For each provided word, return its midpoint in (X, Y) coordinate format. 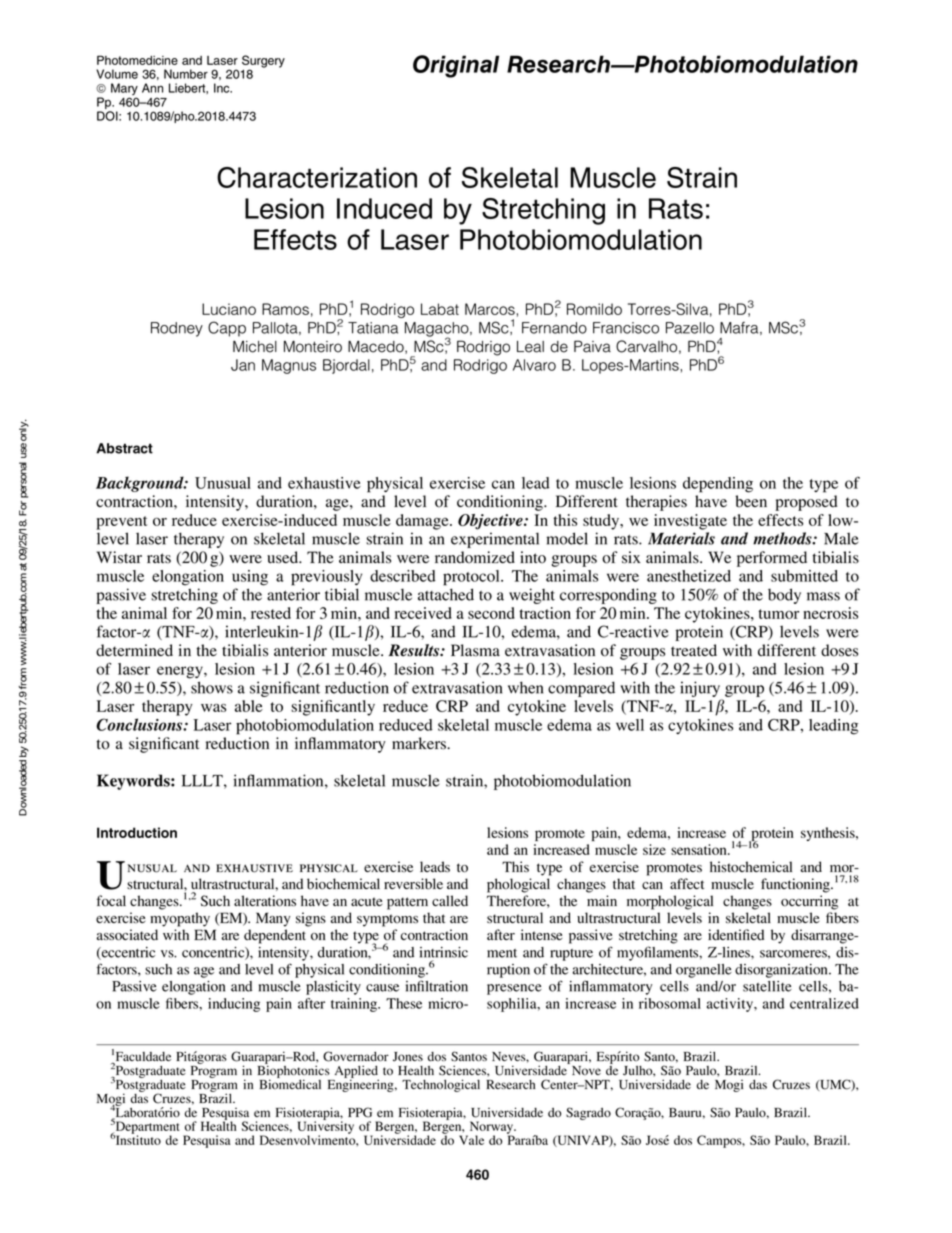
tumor (778, 614)
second (491, 613)
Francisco (626, 328)
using (250, 578)
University (326, 1127)
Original (456, 66)
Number (186, 74)
